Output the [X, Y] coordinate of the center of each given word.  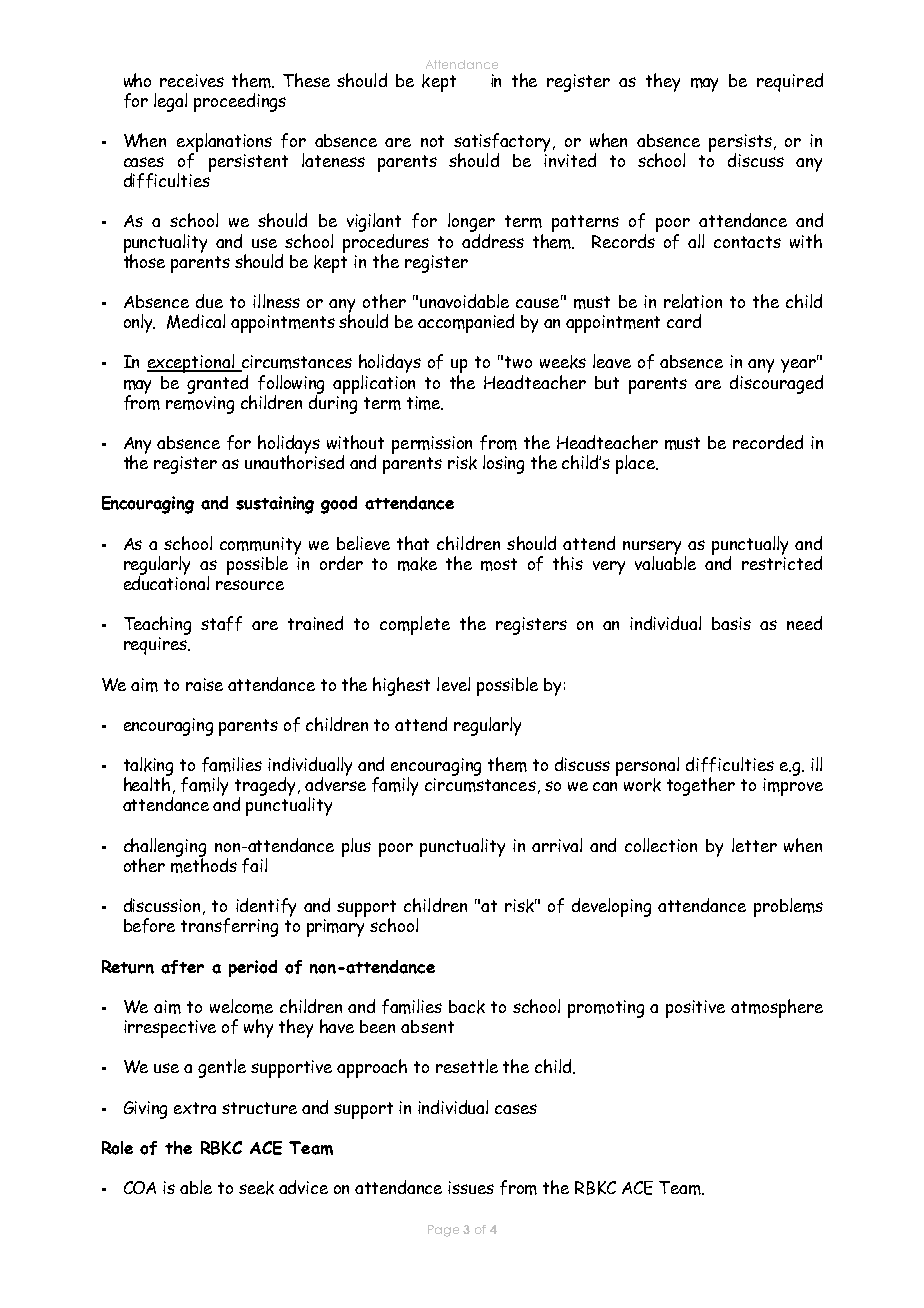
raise [204, 684]
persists [740, 144]
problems [788, 907]
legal [170, 102]
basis [731, 623]
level [453, 684]
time [425, 403]
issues [471, 1187]
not [432, 141]
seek [256, 1188]
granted [219, 385]
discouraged [776, 384]
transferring [229, 927]
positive [695, 1009]
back [467, 1007]
